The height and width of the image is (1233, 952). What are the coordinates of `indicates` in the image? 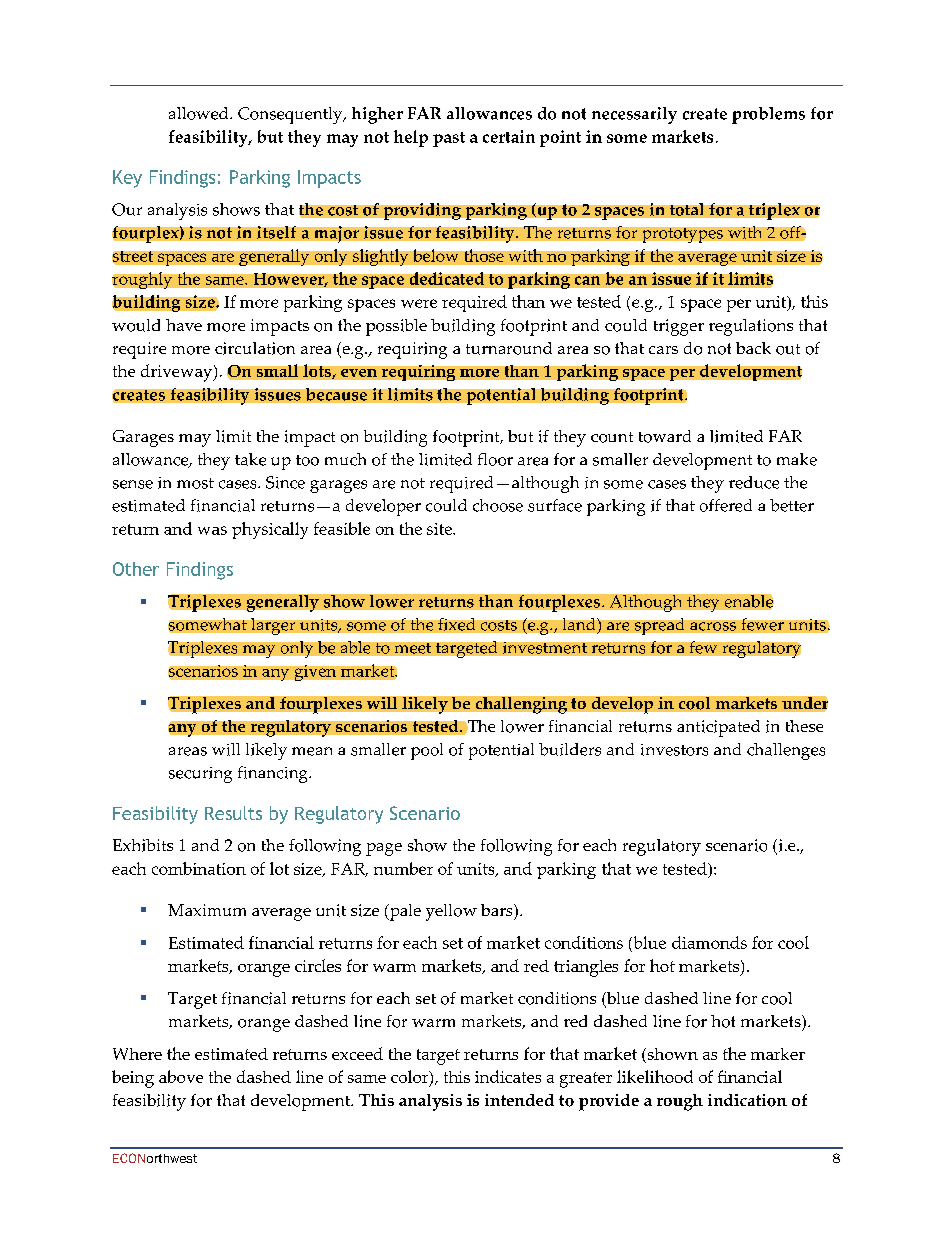 It's located at (508, 1076).
